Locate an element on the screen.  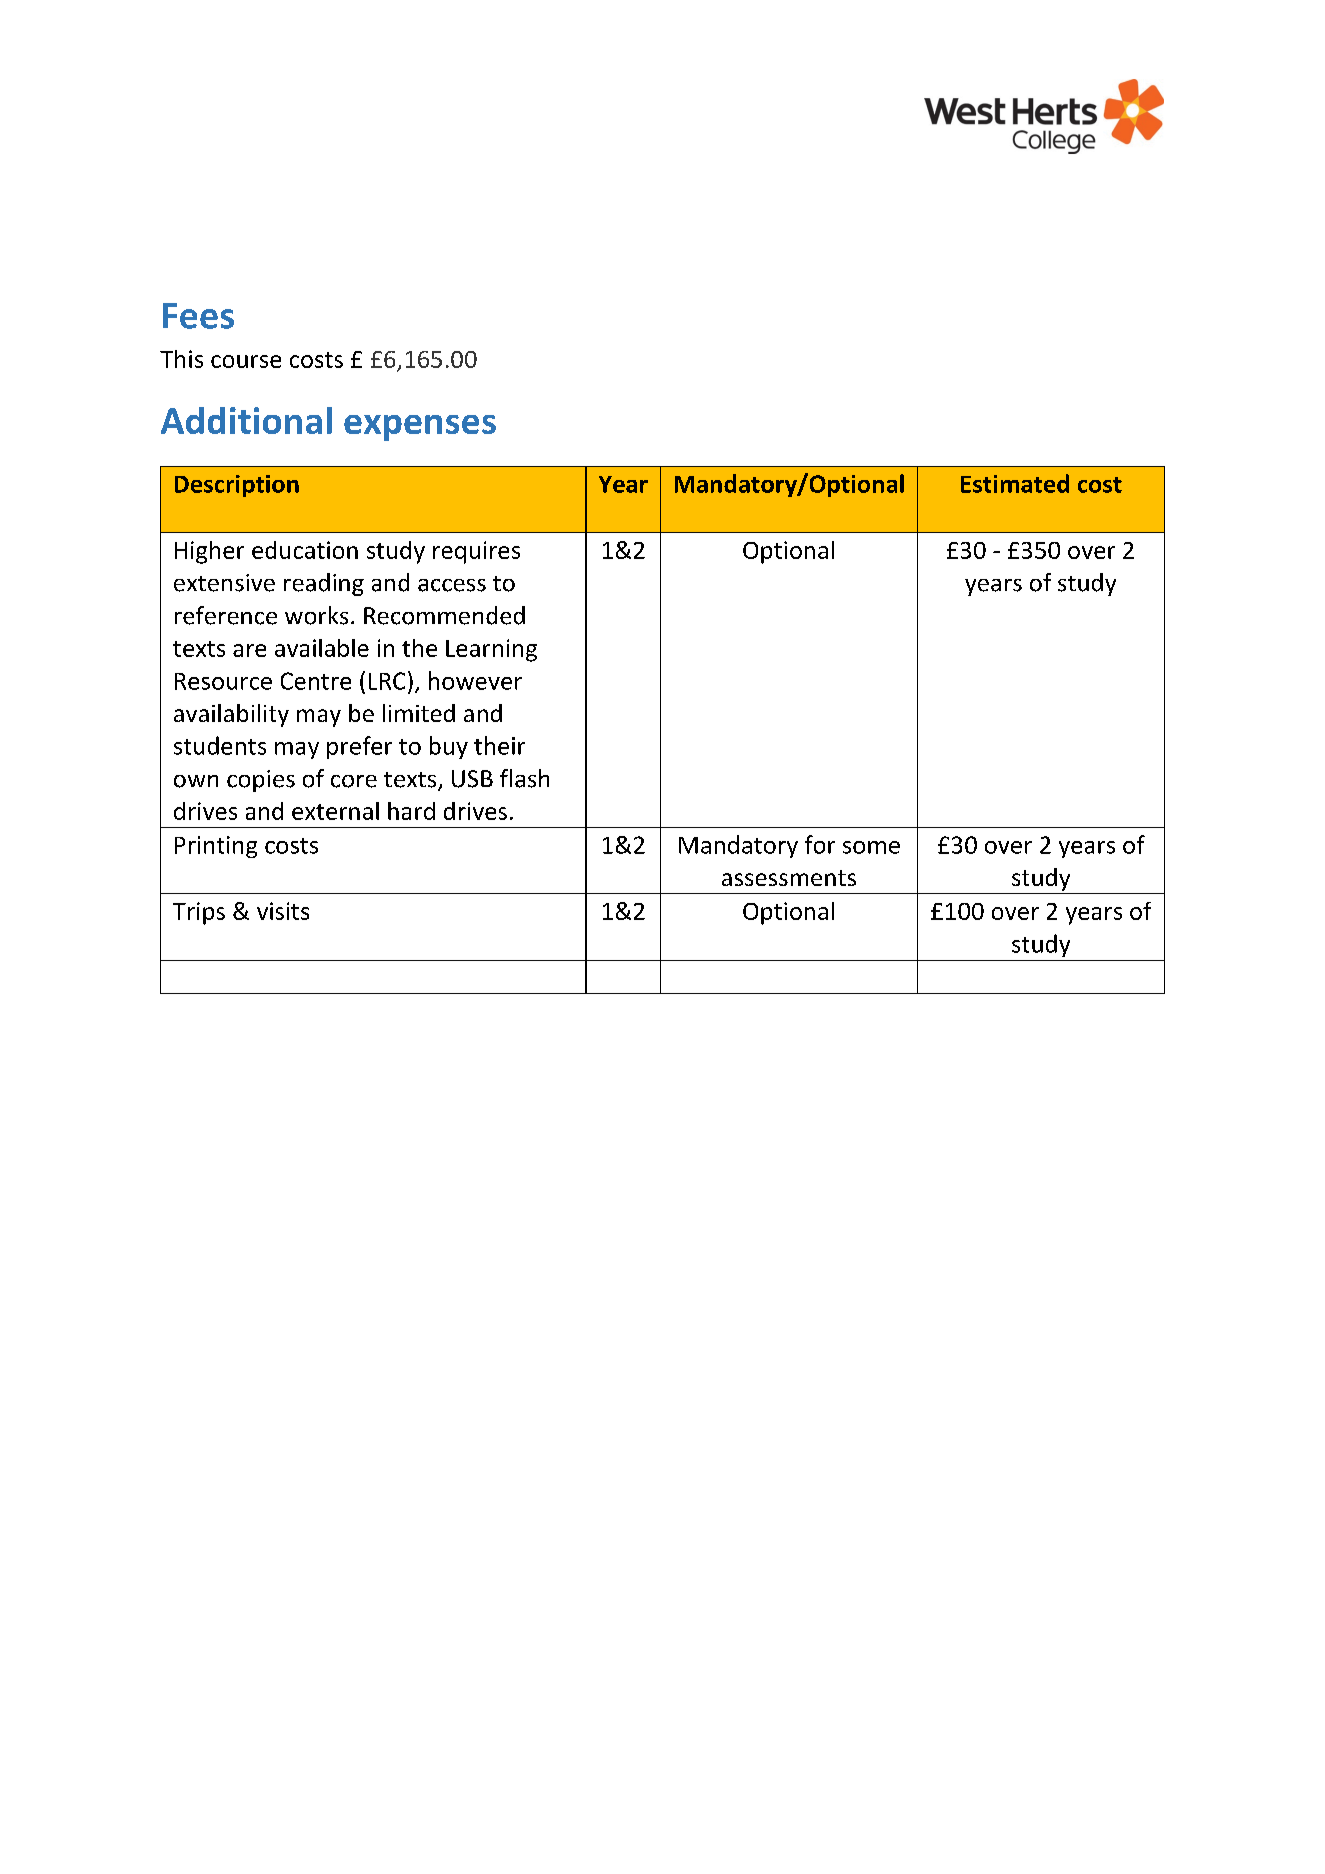
Learning is located at coordinates (491, 650).
